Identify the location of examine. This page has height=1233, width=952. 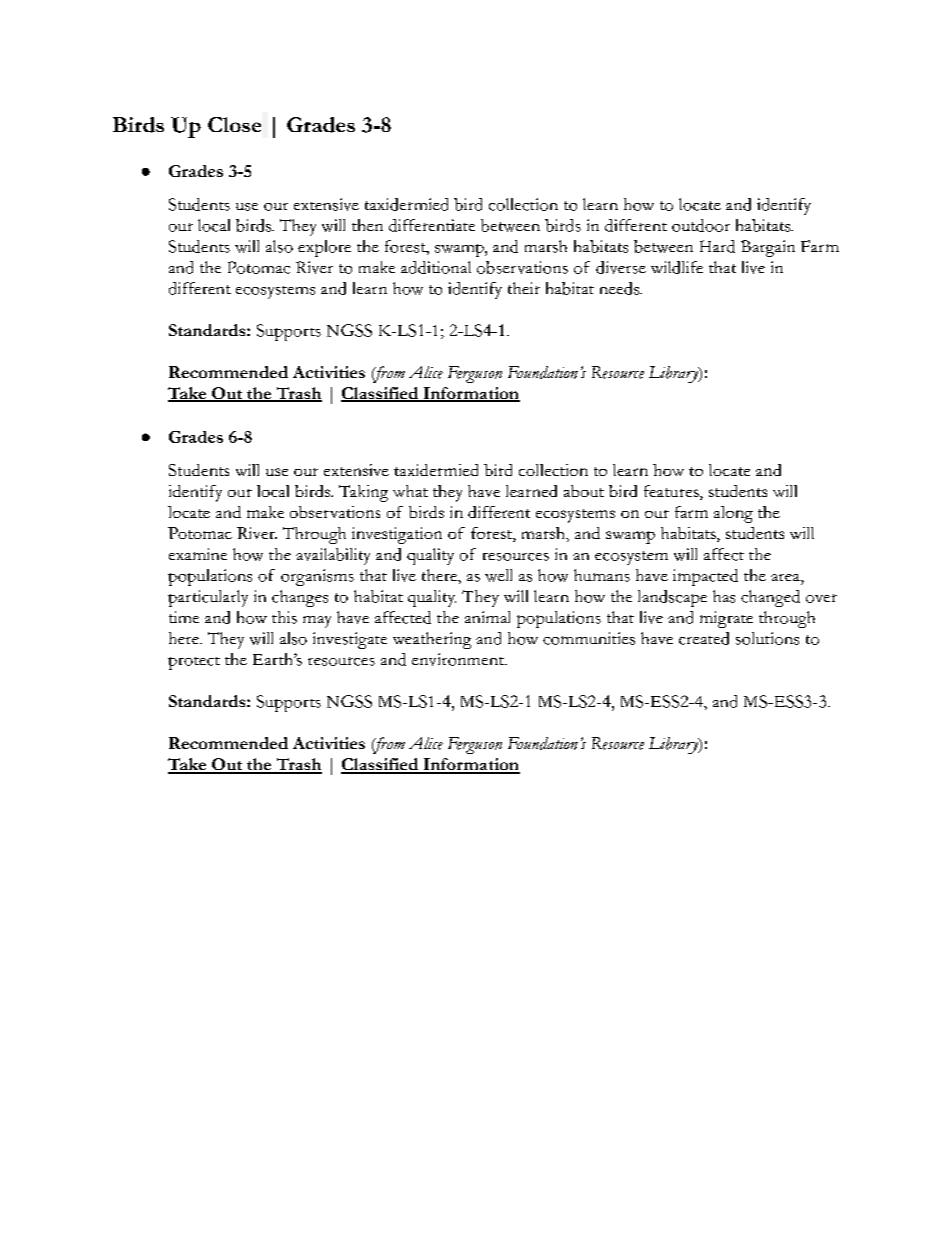
(198, 554).
